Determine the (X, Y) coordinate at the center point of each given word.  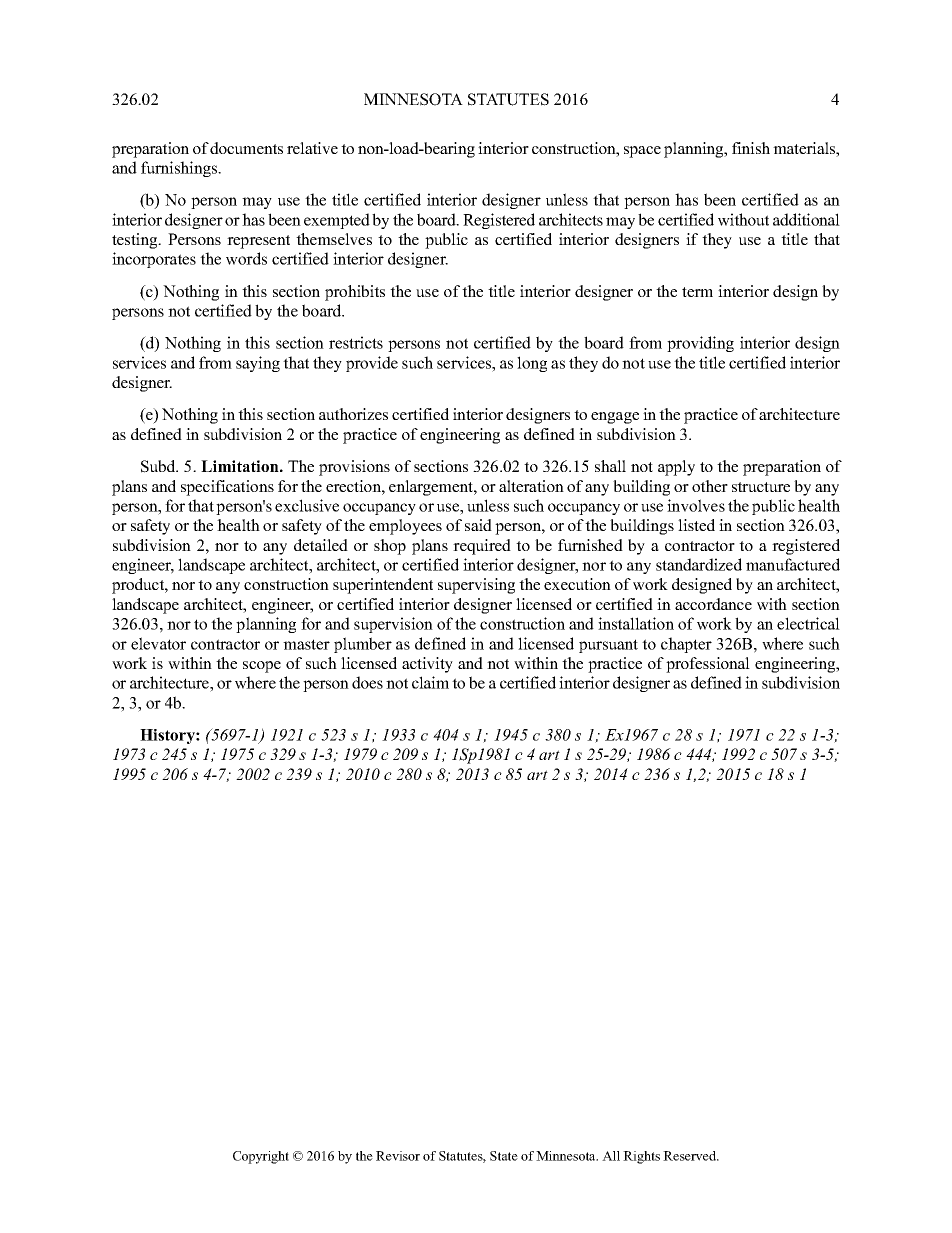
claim (430, 682)
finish (751, 148)
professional (708, 665)
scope (262, 667)
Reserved (690, 1156)
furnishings (180, 169)
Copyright (261, 1157)
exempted (337, 221)
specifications (227, 488)
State (504, 1156)
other (710, 486)
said (478, 525)
